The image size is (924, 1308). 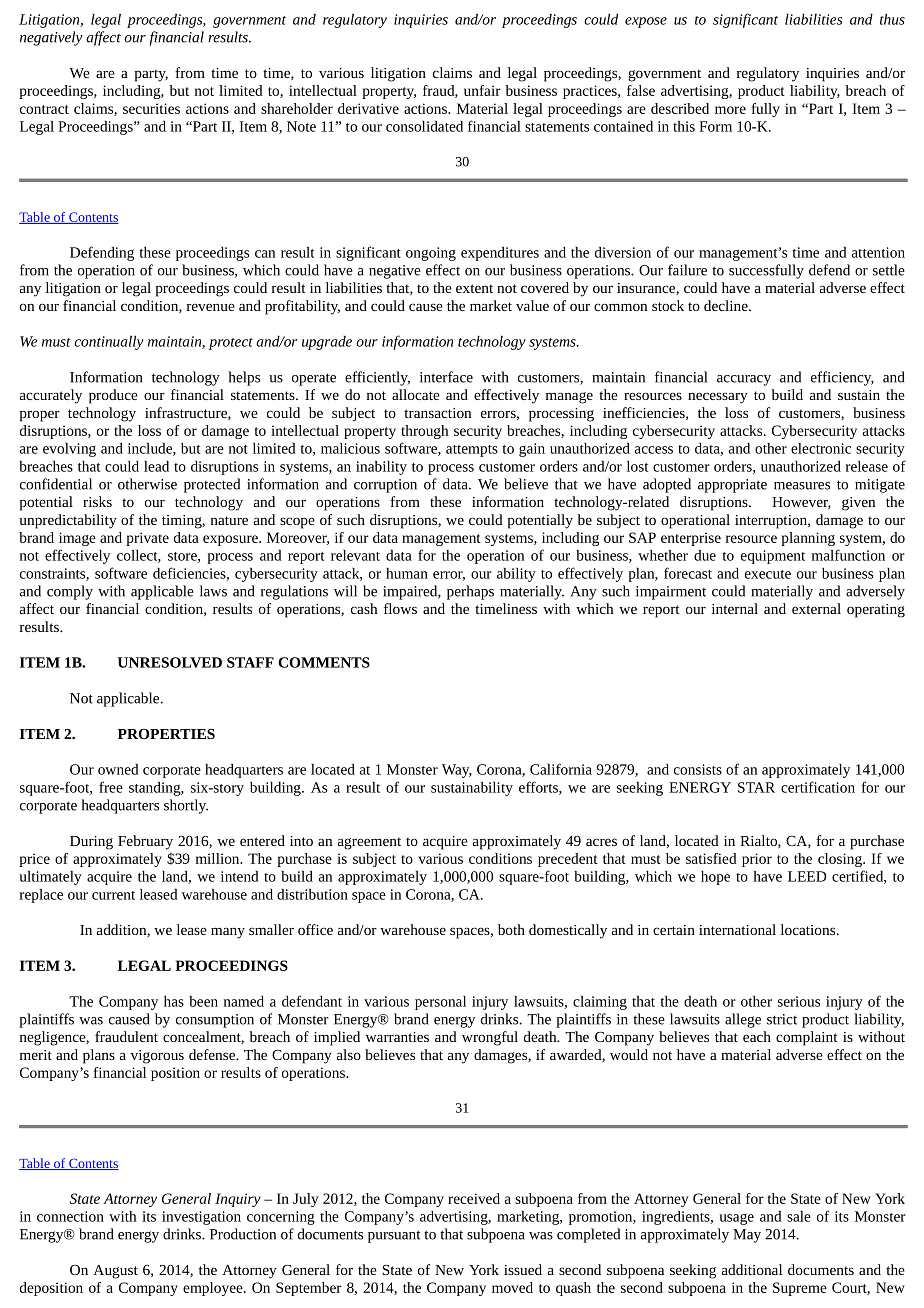 What do you see at coordinates (470, 592) in the image?
I see `perhaps` at bounding box center [470, 592].
